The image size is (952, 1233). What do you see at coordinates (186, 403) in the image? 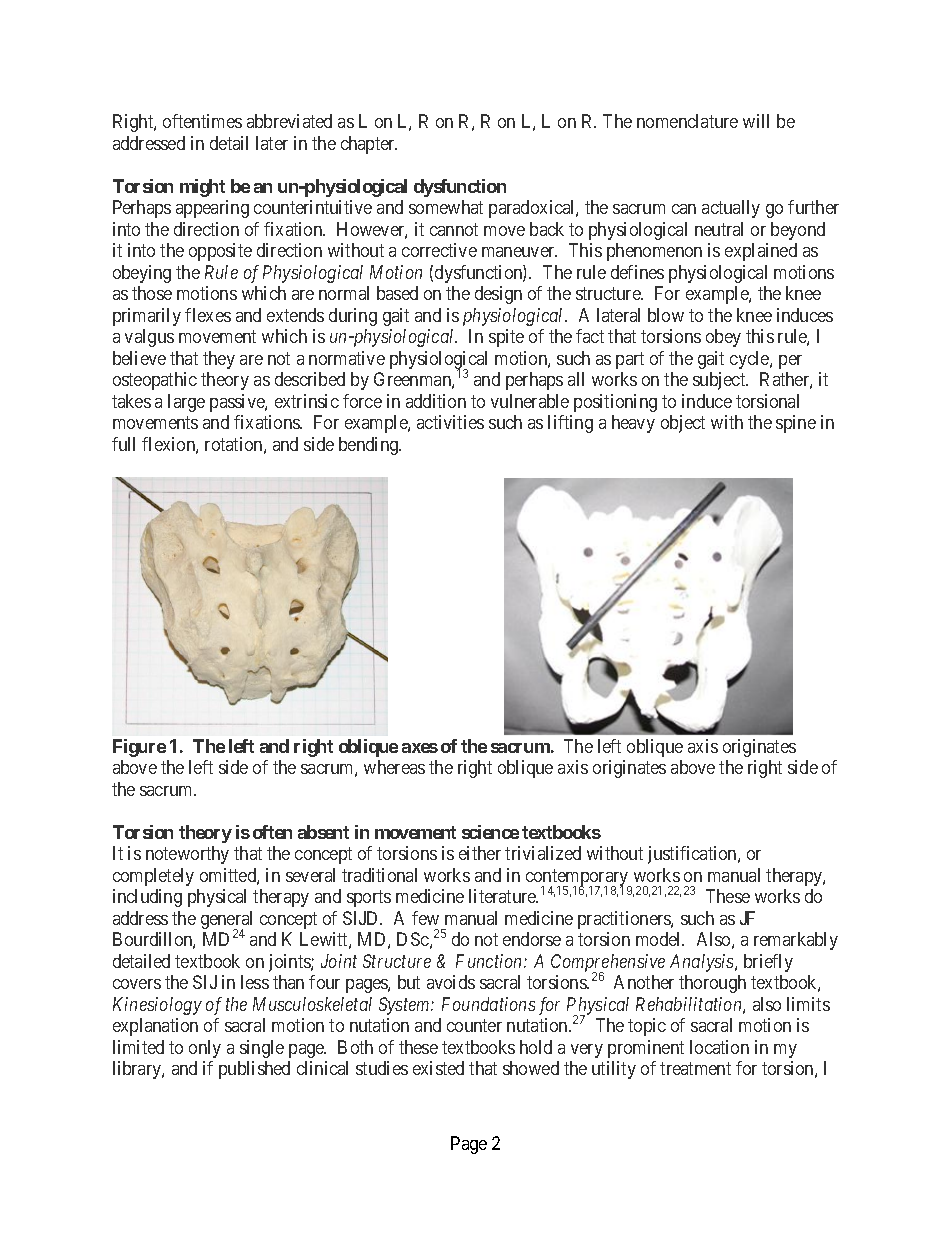
I see `large` at bounding box center [186, 403].
